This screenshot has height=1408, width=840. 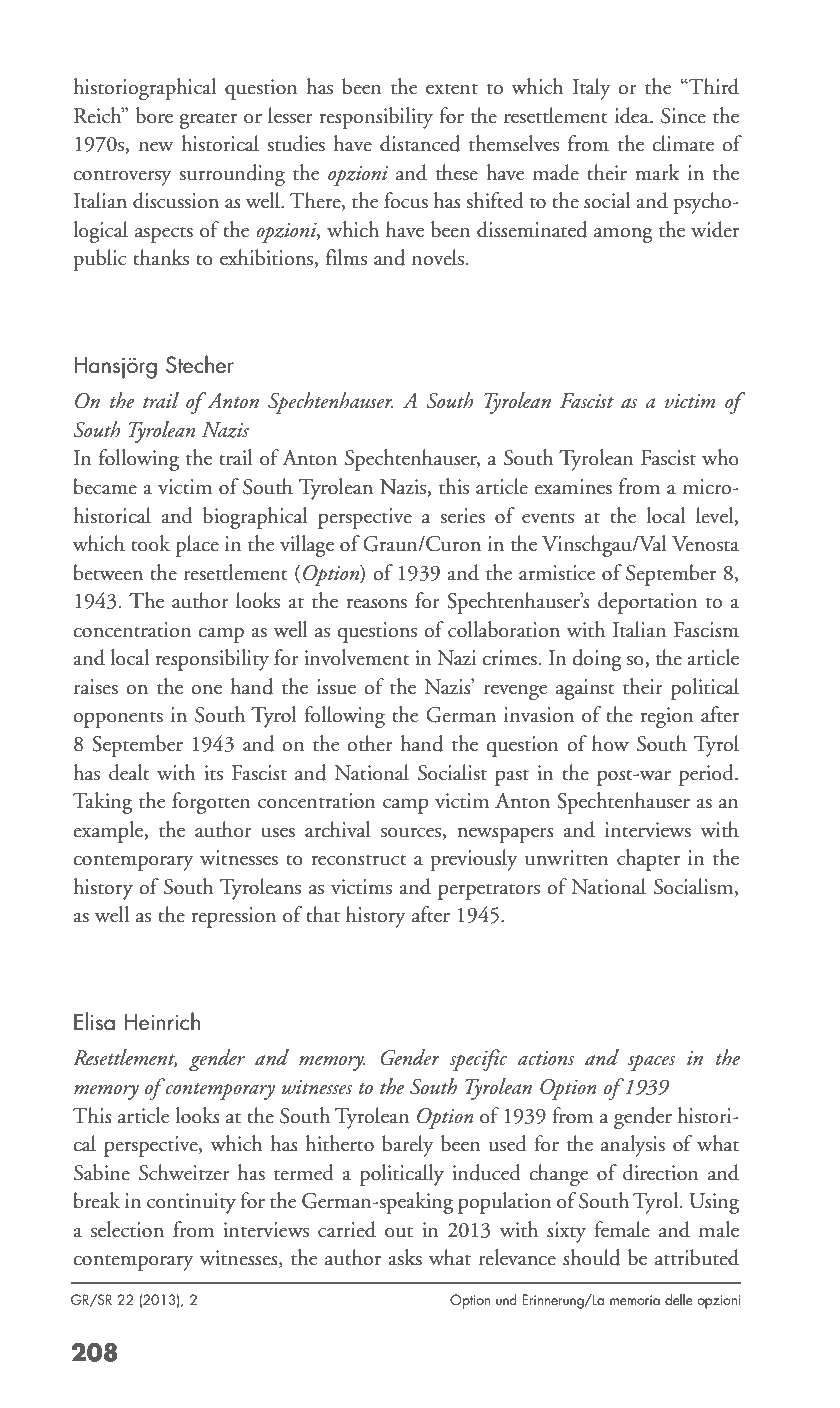 What do you see at coordinates (118, 720) in the screenshot?
I see `opponents` at bounding box center [118, 720].
